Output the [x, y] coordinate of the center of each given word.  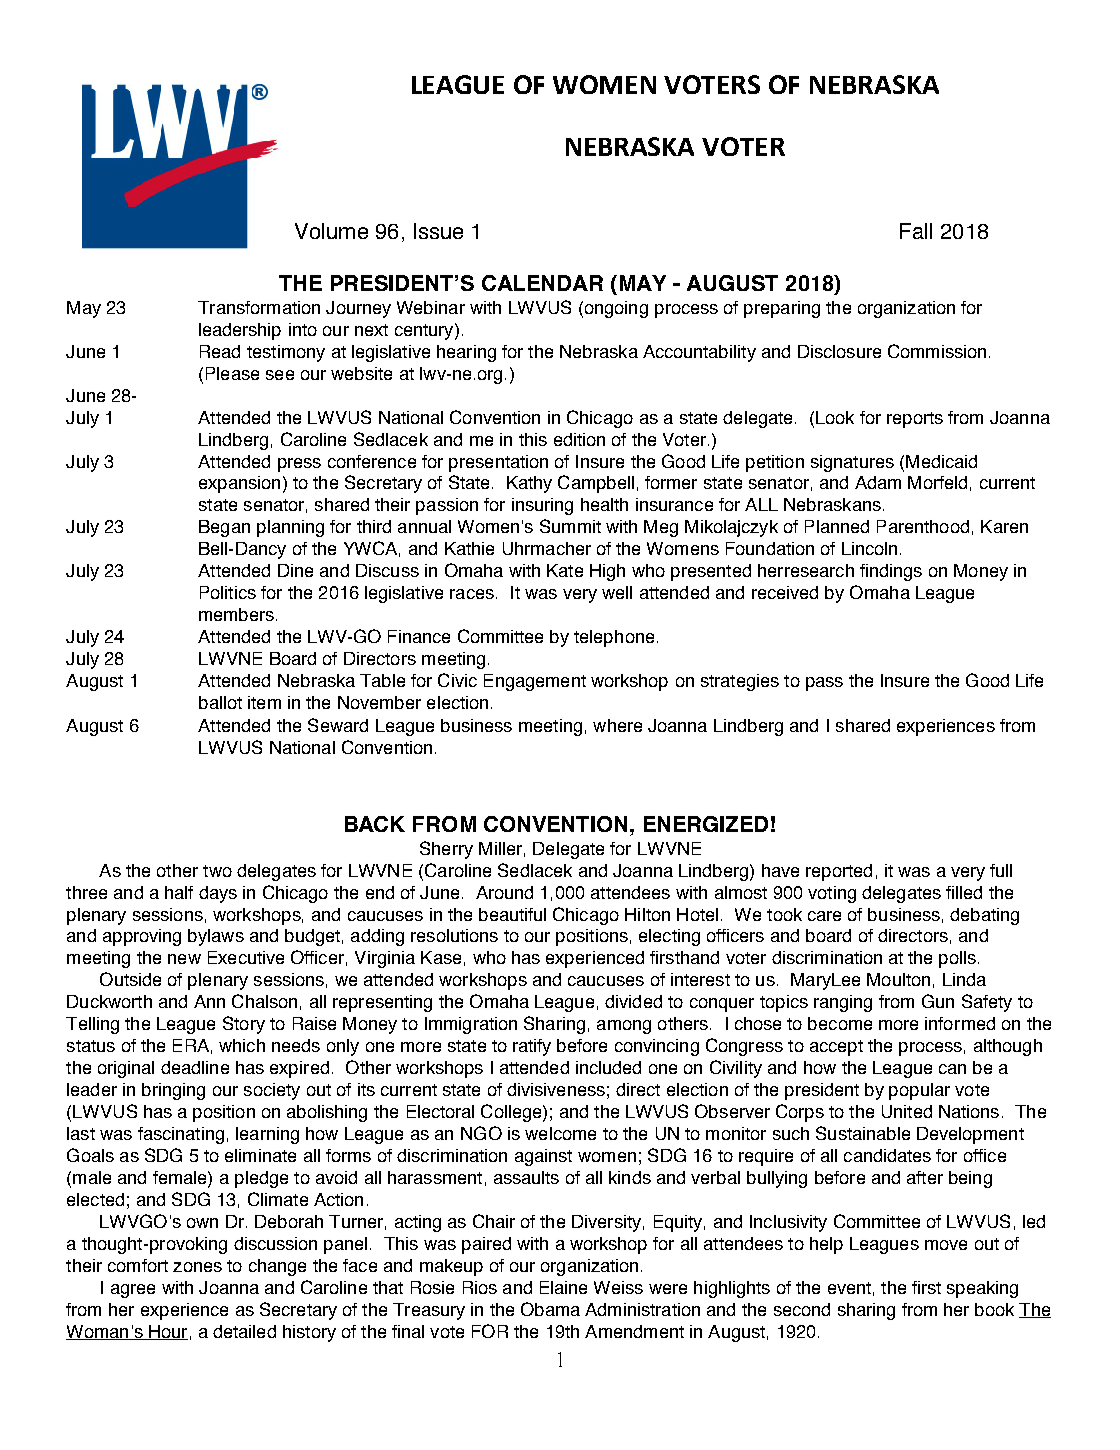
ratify [532, 1047]
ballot [220, 702]
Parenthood [923, 526]
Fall [916, 231]
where [617, 725]
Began [224, 528]
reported [839, 872]
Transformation [259, 307]
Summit [570, 526]
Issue [438, 231]
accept [836, 1048]
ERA [191, 1045]
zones [197, 1267]
